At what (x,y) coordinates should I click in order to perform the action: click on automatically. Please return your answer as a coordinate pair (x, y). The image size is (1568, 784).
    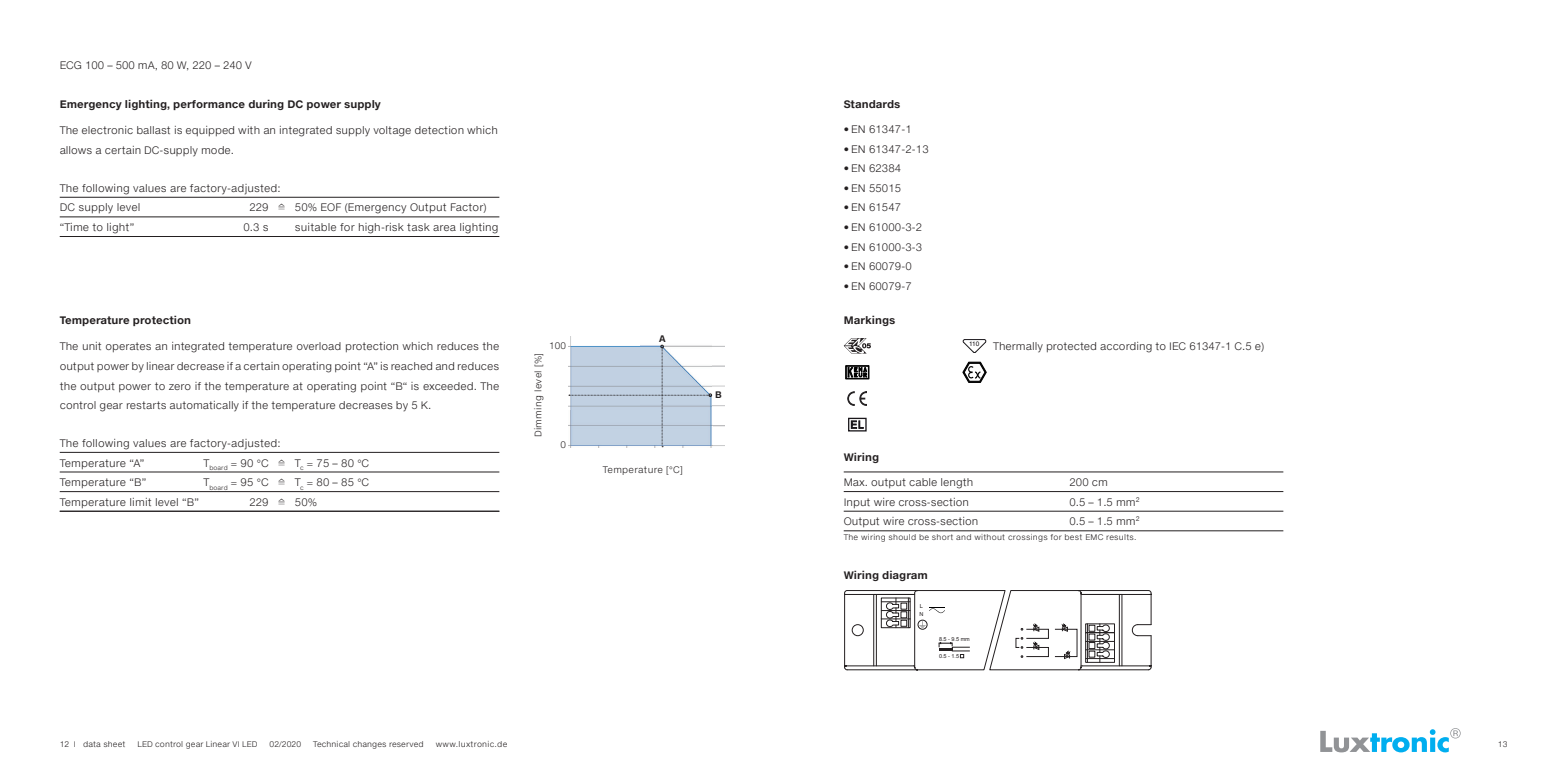
    Looking at the image, I should click on (204, 406).
